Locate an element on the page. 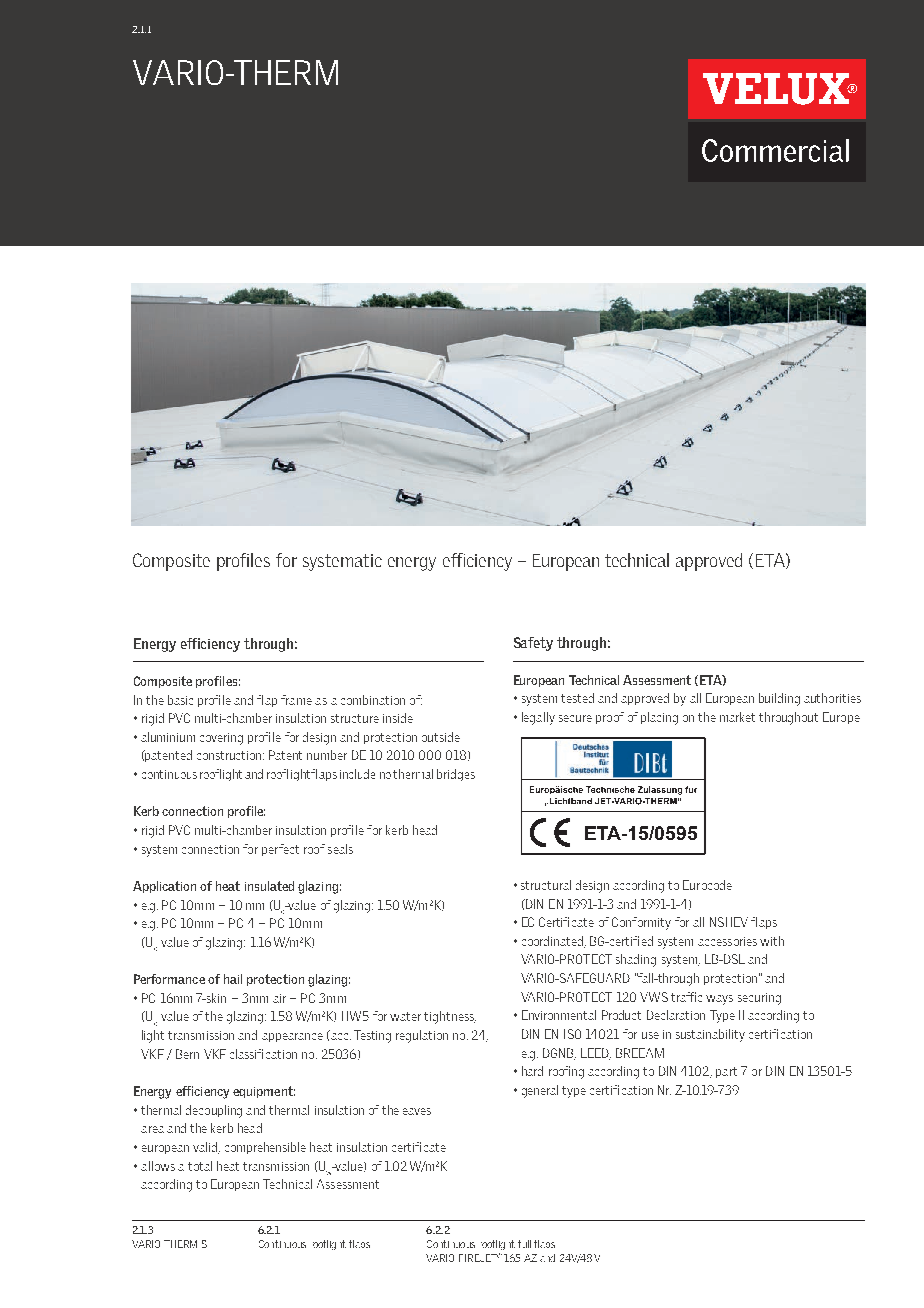 This image has height=1308, width=924. total is located at coordinates (200, 1166).
